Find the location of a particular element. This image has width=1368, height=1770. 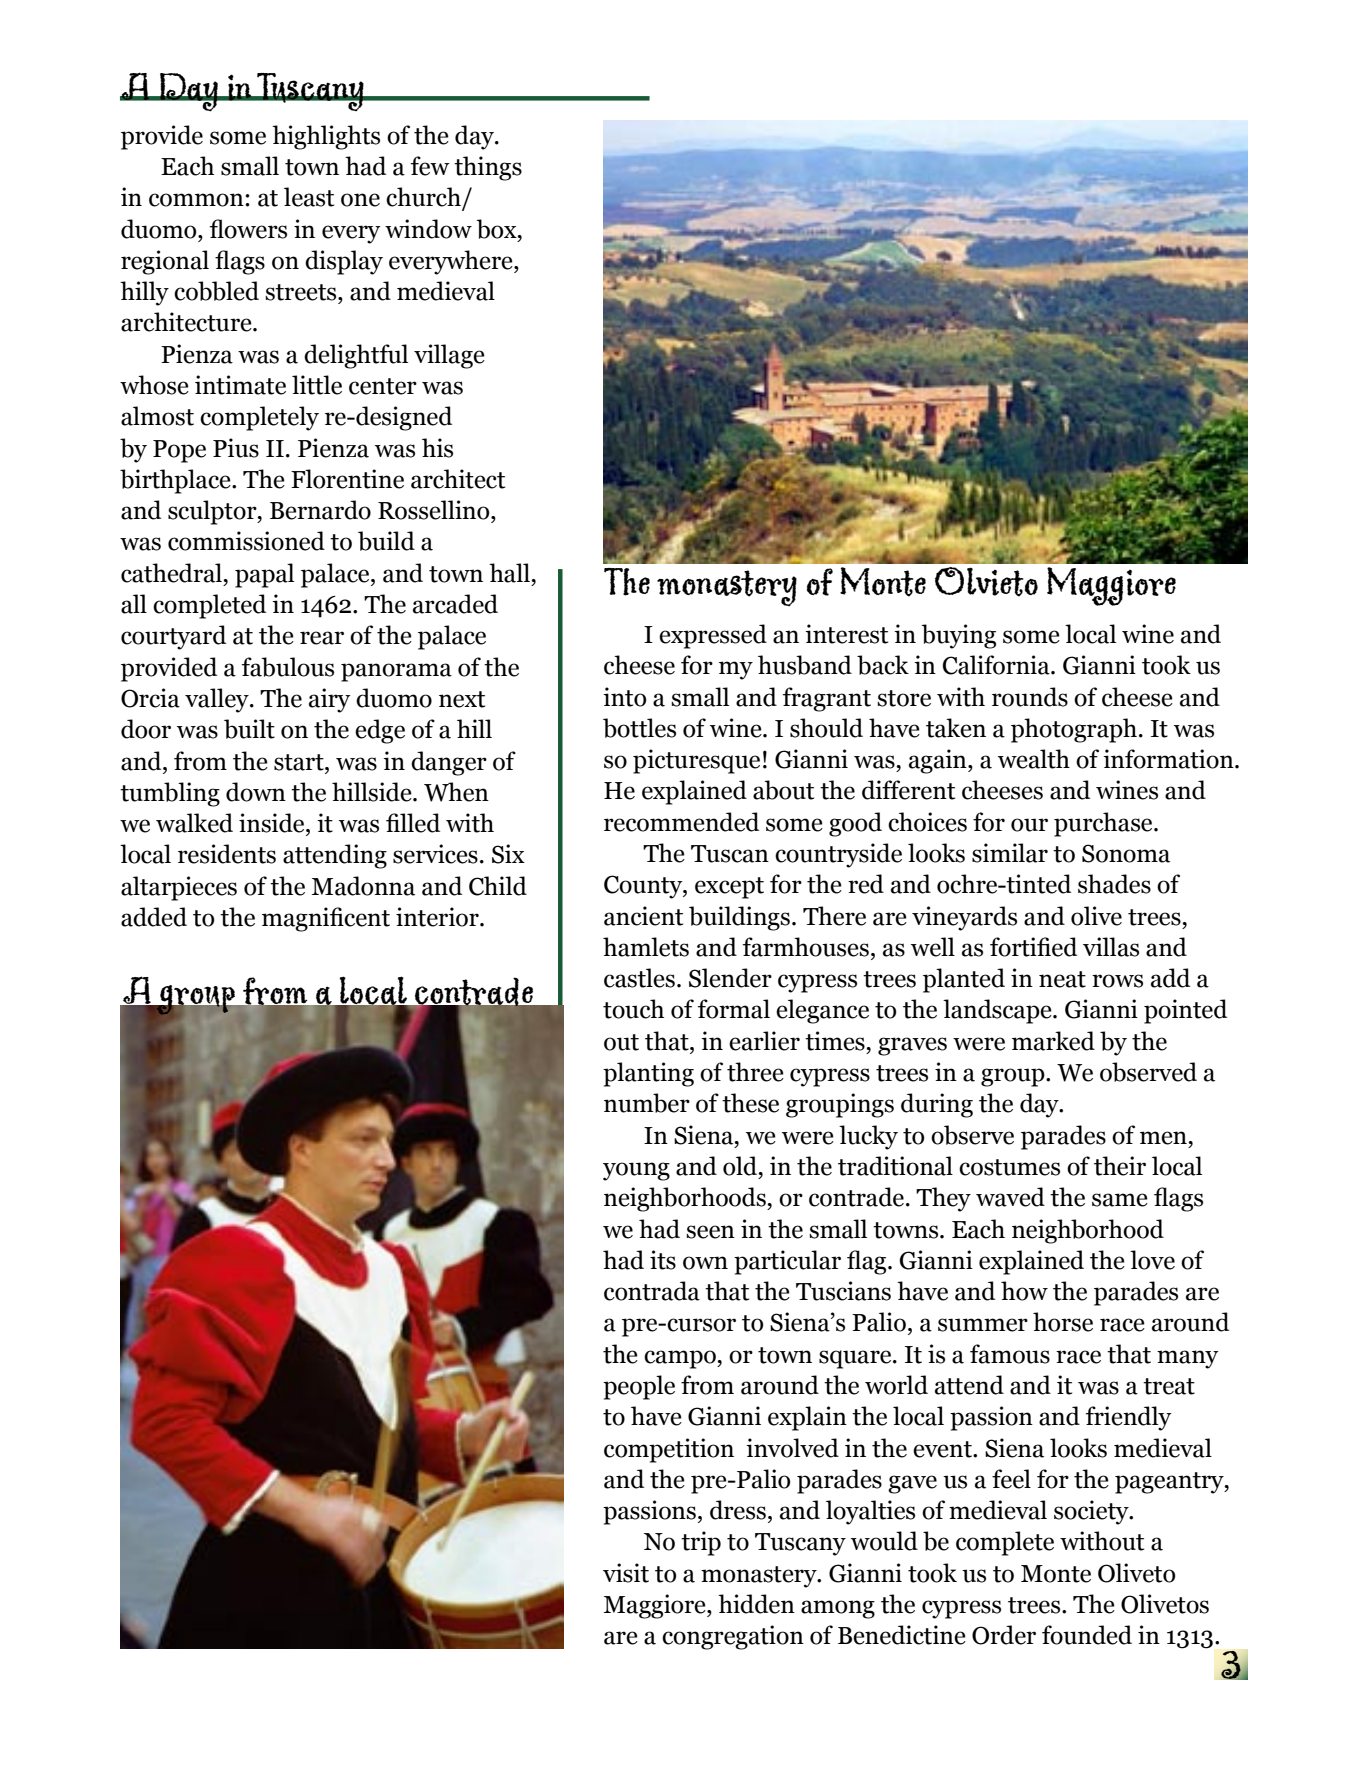

shades is located at coordinates (1114, 884).
